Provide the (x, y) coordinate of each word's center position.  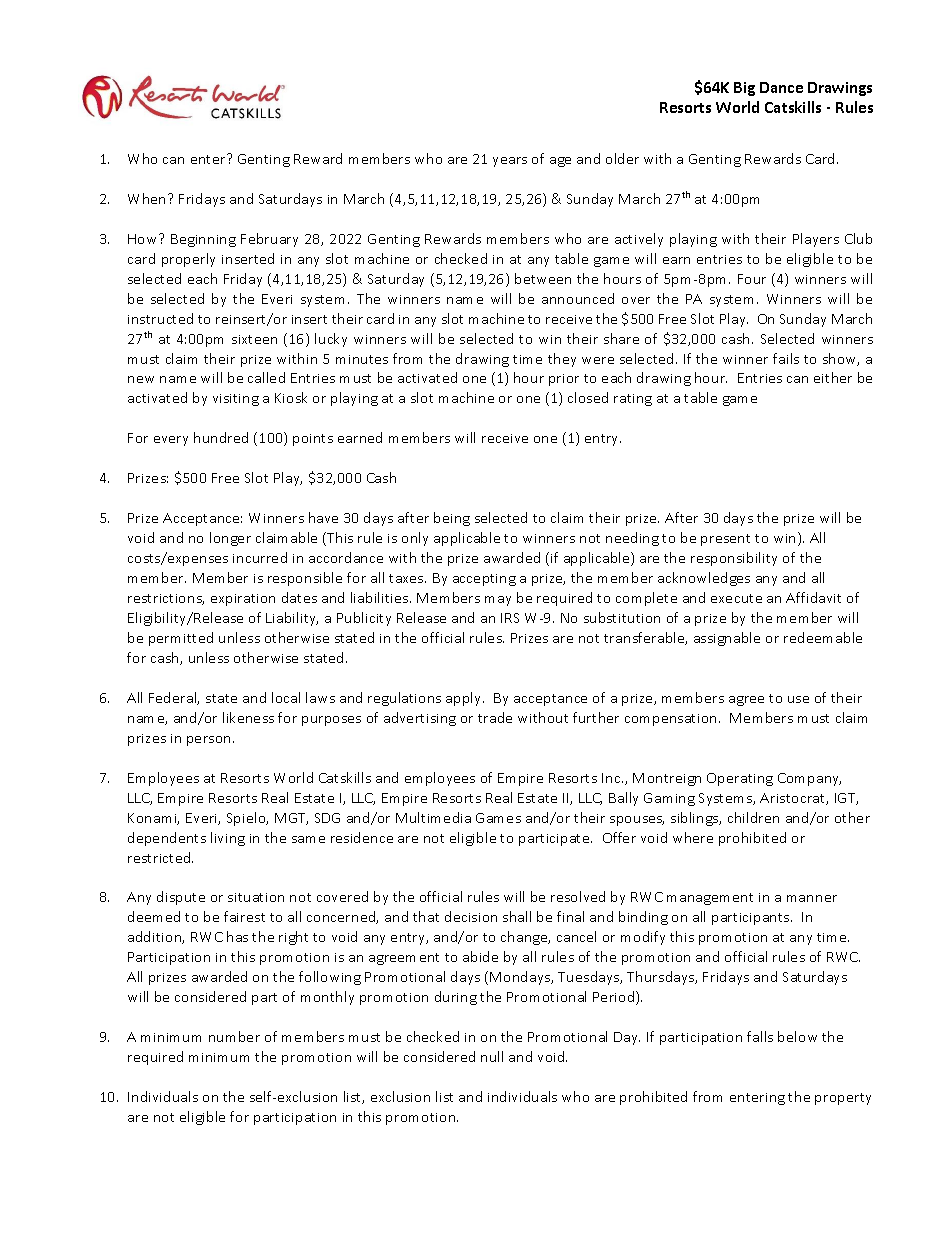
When (148, 198)
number (234, 1036)
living (228, 839)
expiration (243, 600)
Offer (619, 837)
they (562, 360)
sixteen (254, 339)
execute (736, 598)
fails (786, 358)
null (492, 1056)
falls (760, 1036)
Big (744, 89)
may (498, 601)
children (753, 817)
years (510, 162)
